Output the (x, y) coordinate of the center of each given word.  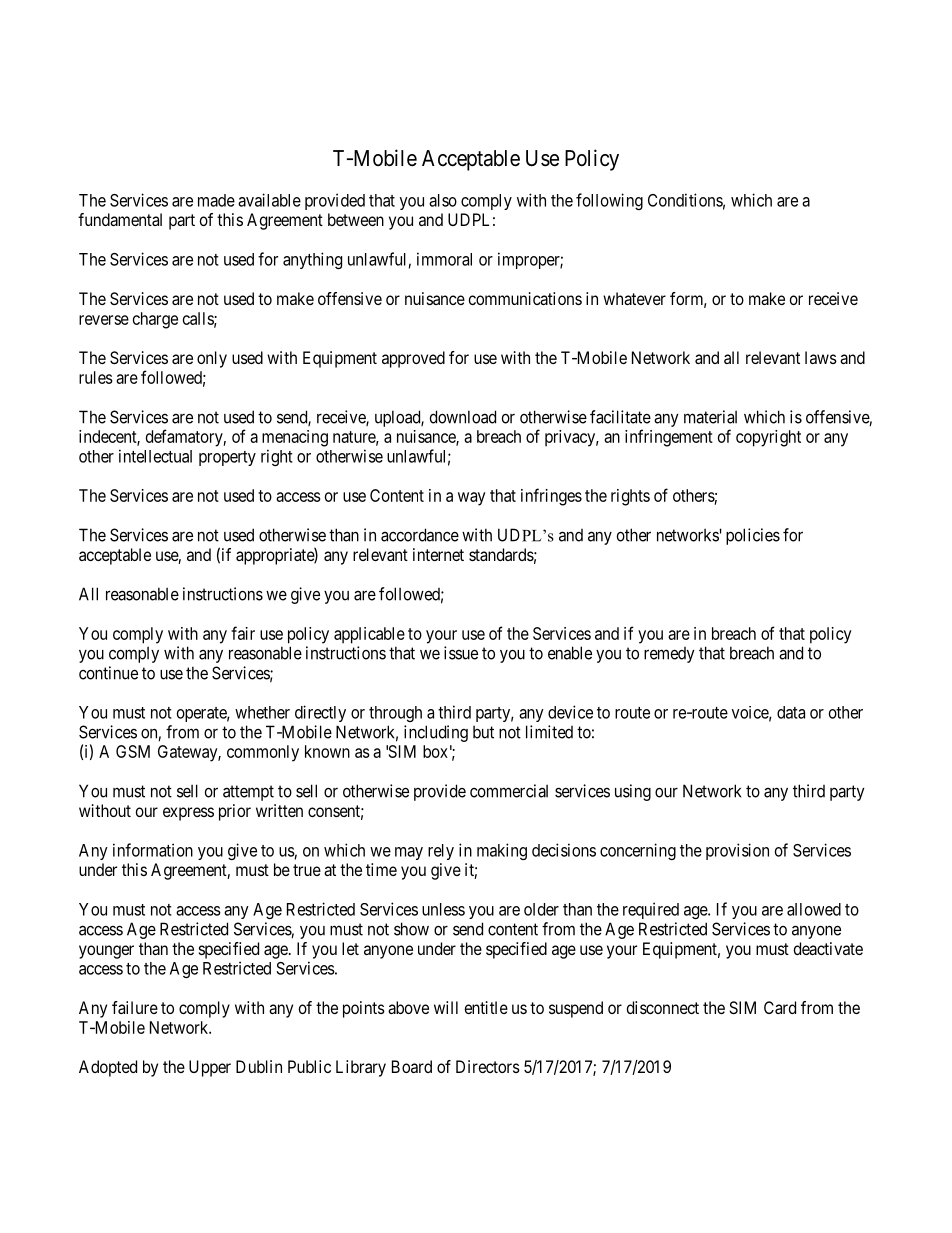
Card (780, 1007)
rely (441, 852)
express (188, 814)
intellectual (155, 456)
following (609, 201)
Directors (488, 1066)
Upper (210, 1068)
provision (737, 851)
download (463, 417)
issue (461, 653)
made (216, 200)
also (443, 200)
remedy (669, 655)
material (710, 417)
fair (243, 633)
